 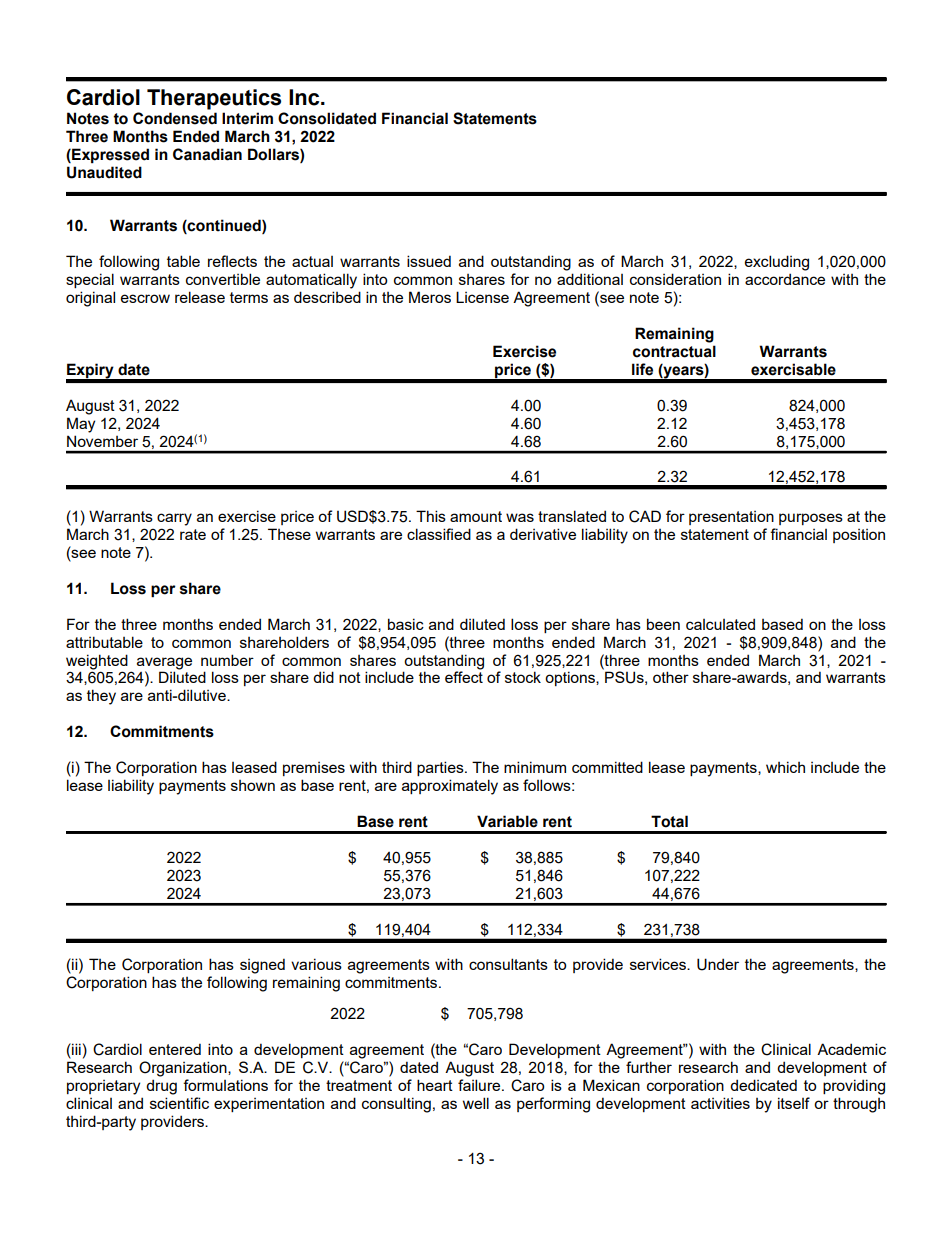 I want to click on basic, so click(x=406, y=624).
